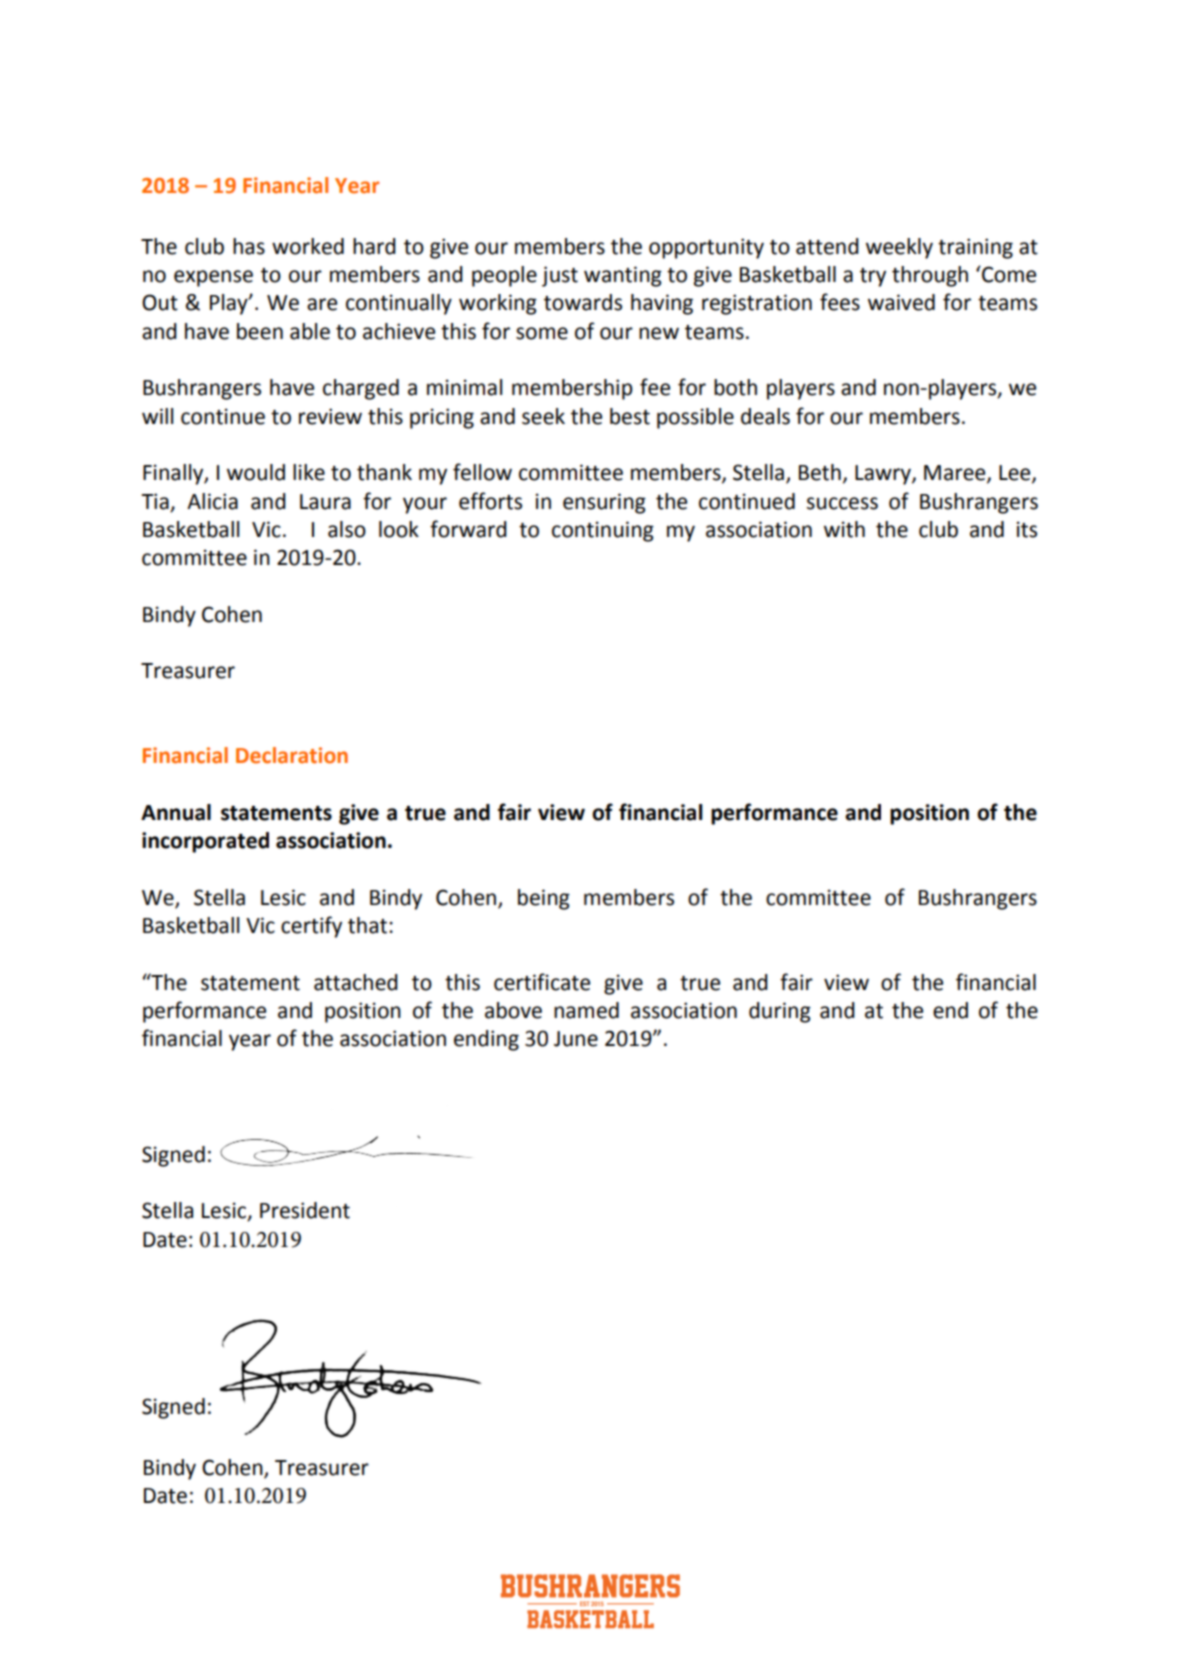 Image resolution: width=1182 pixels, height=1671 pixels. I want to click on June, so click(576, 1039).
